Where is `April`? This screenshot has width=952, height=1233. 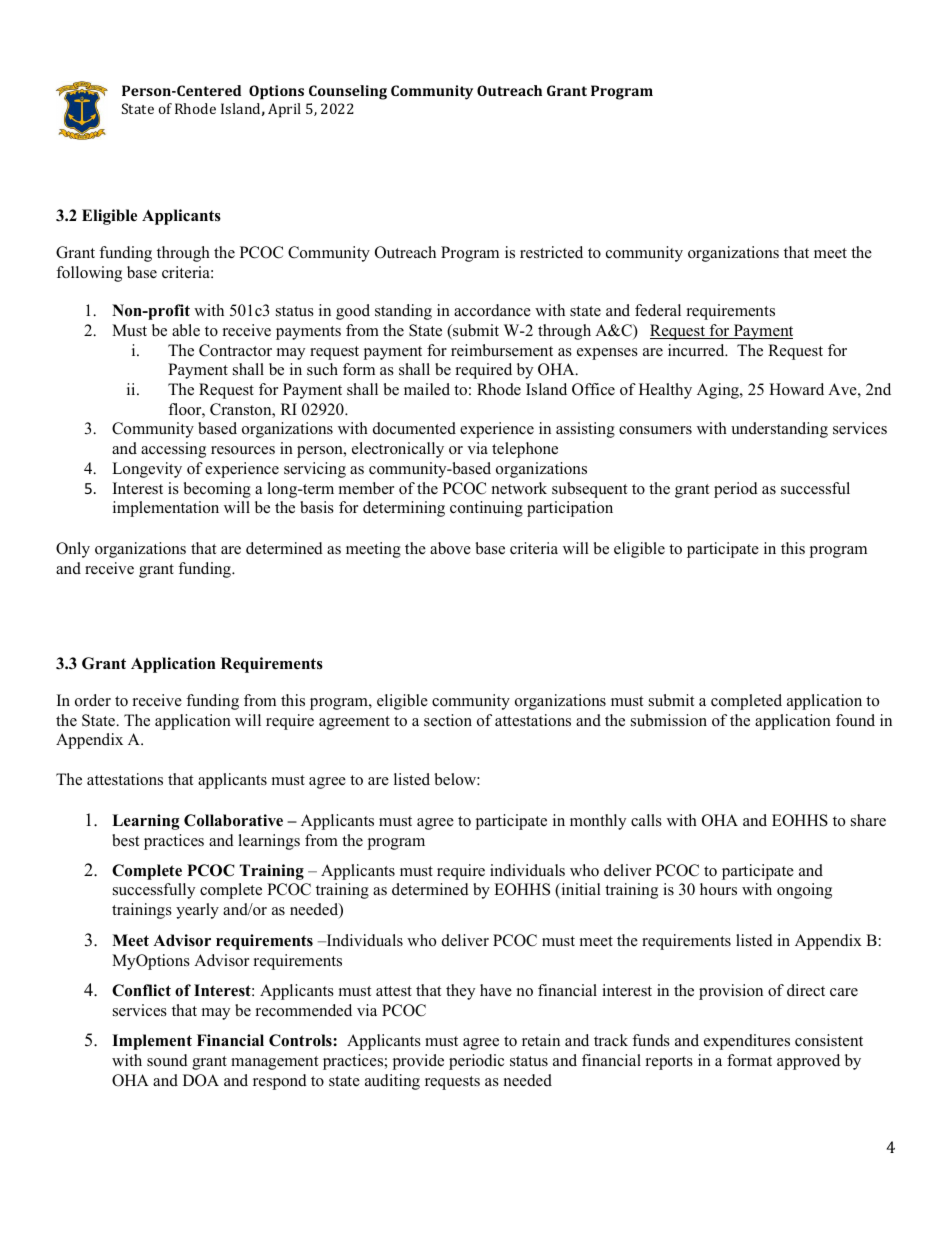
April is located at coordinates (284, 110).
